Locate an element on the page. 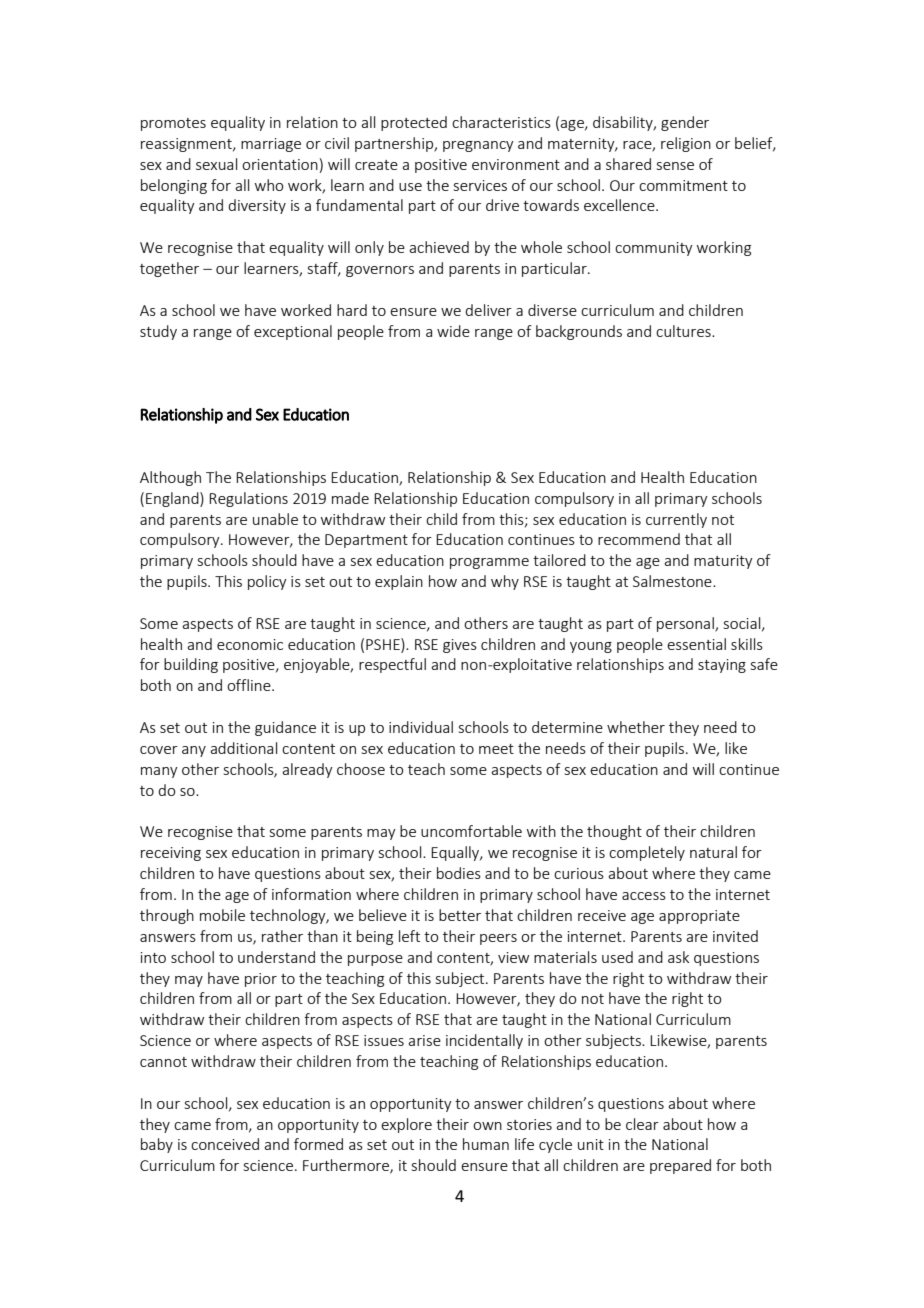 The width and height of the document is (924, 1308). gives is located at coordinates (460, 646).
